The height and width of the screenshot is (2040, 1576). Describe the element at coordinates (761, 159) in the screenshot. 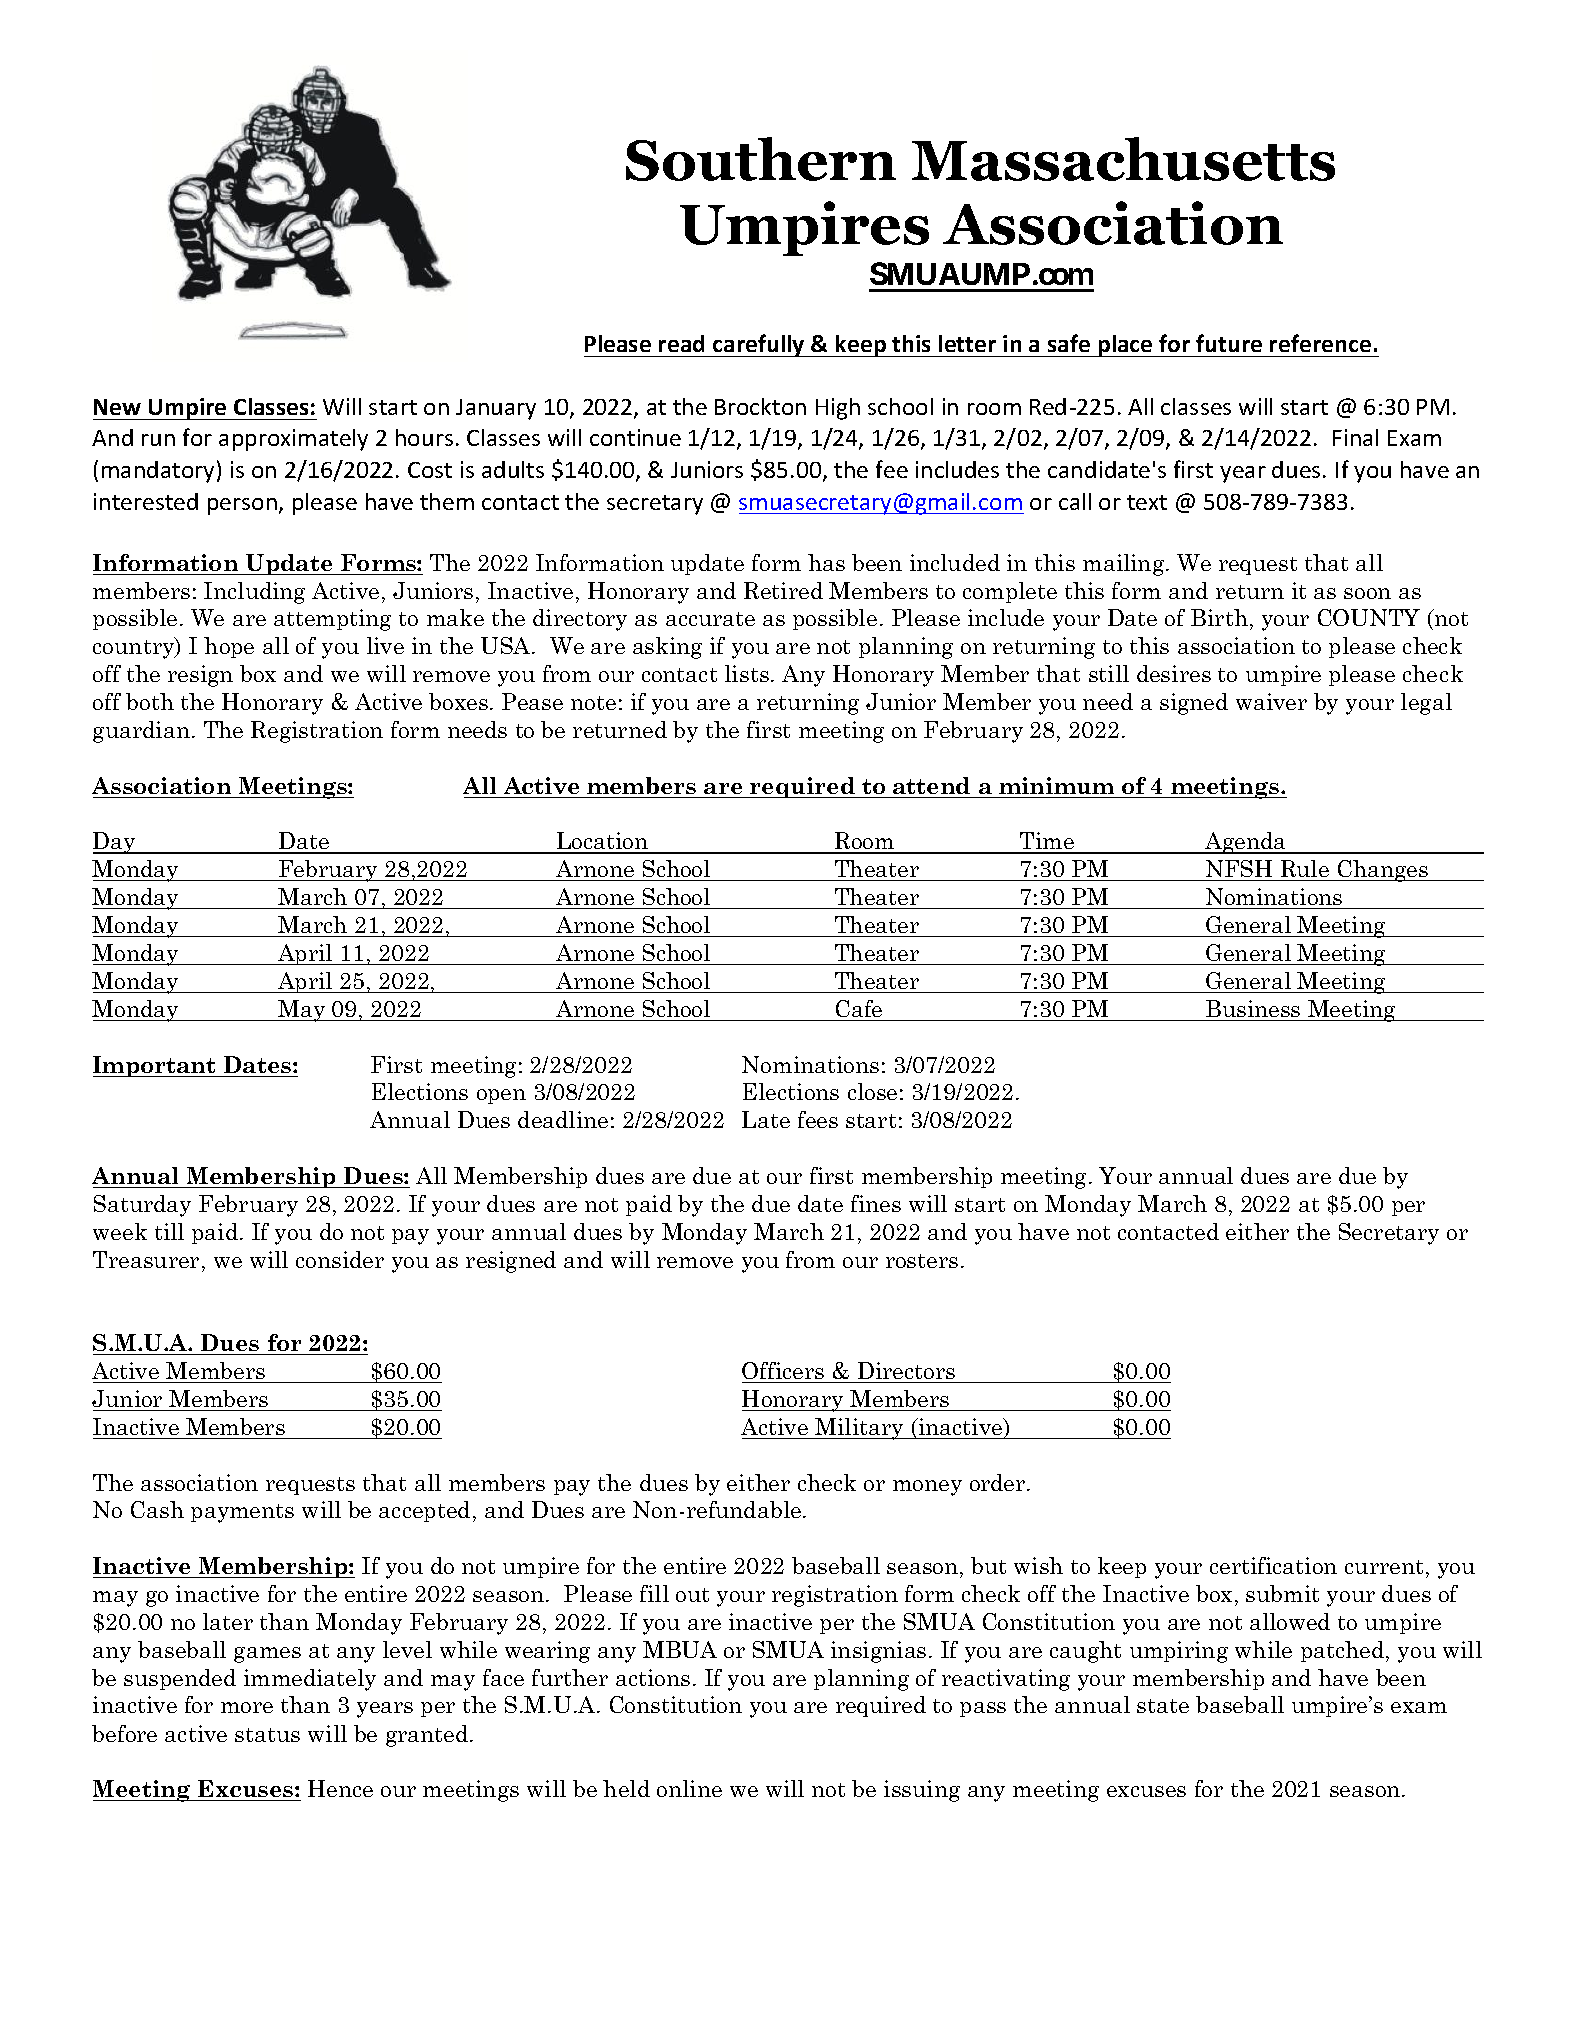

I see `Southern` at that location.
